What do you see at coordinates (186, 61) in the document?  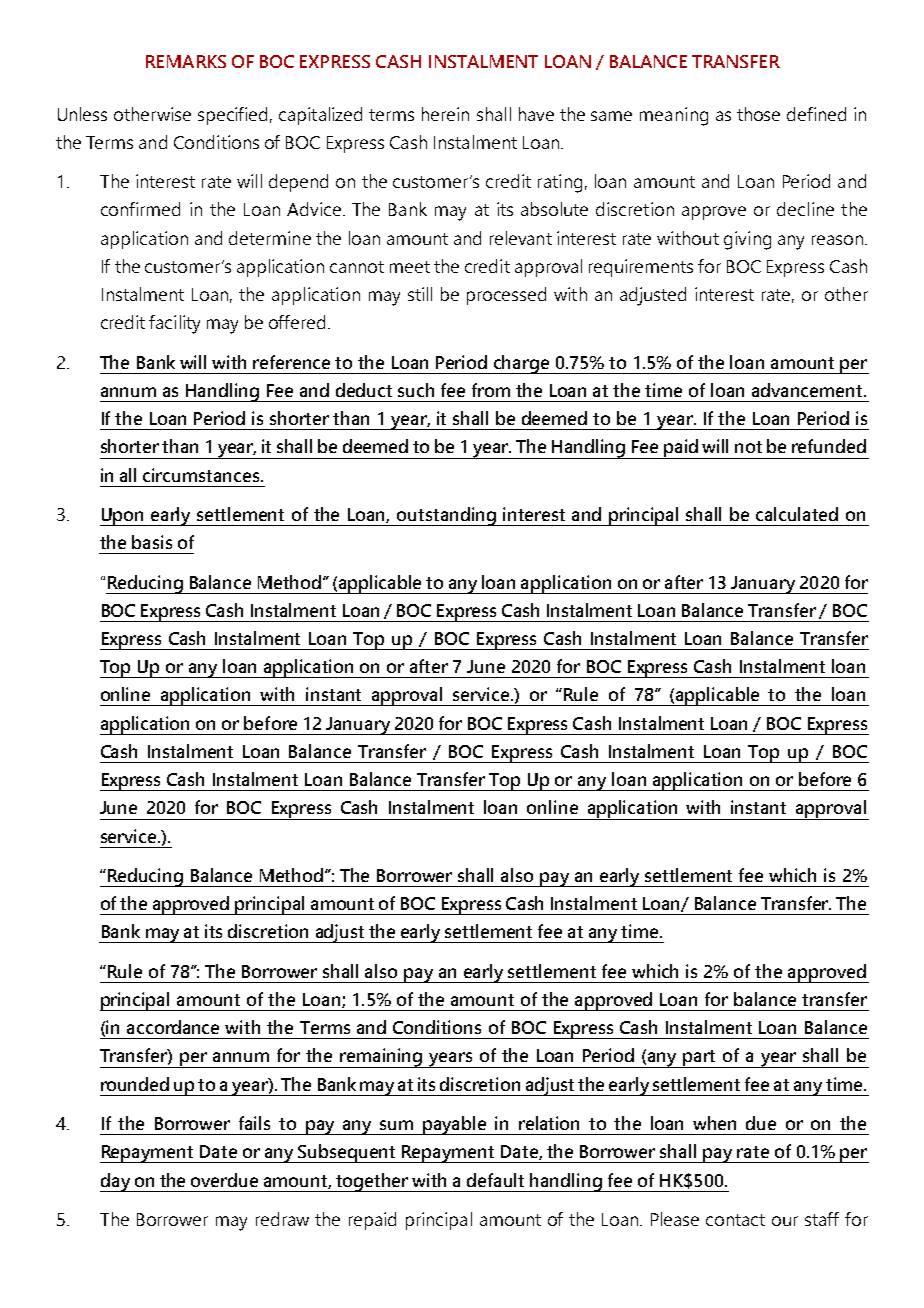 I see `REMARKS` at bounding box center [186, 61].
